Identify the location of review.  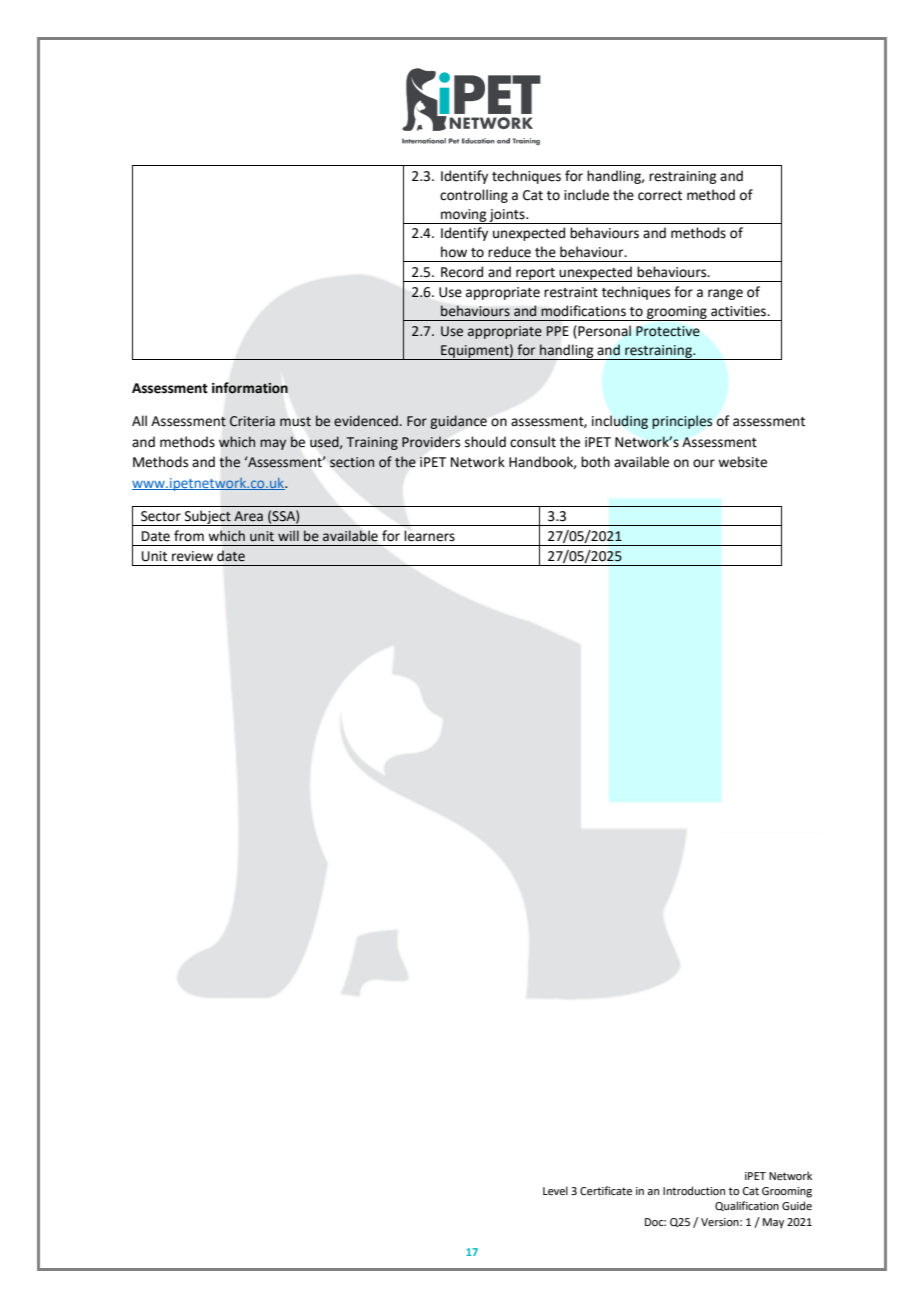
(192, 556).
